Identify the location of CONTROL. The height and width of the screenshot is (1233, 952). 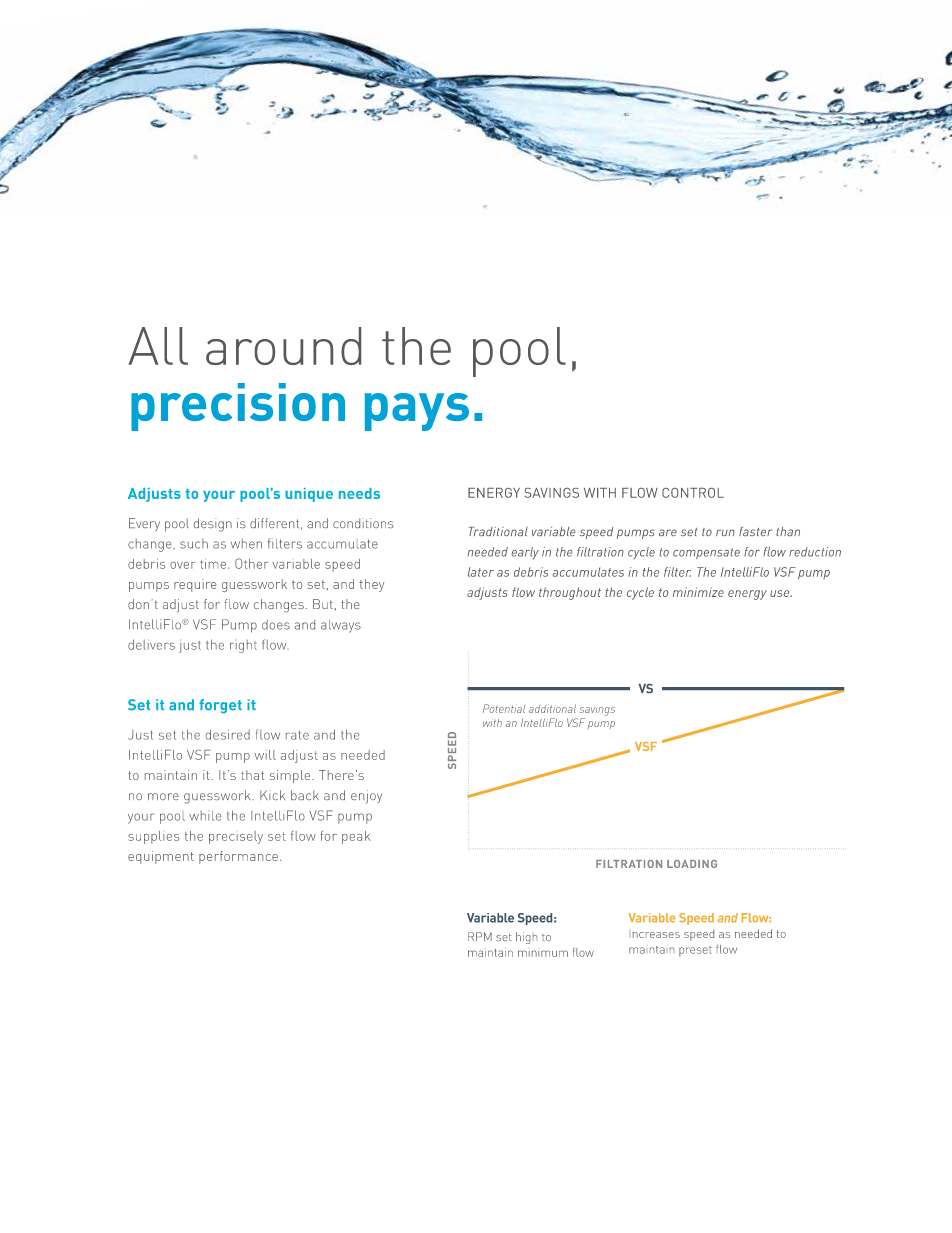
(693, 493).
